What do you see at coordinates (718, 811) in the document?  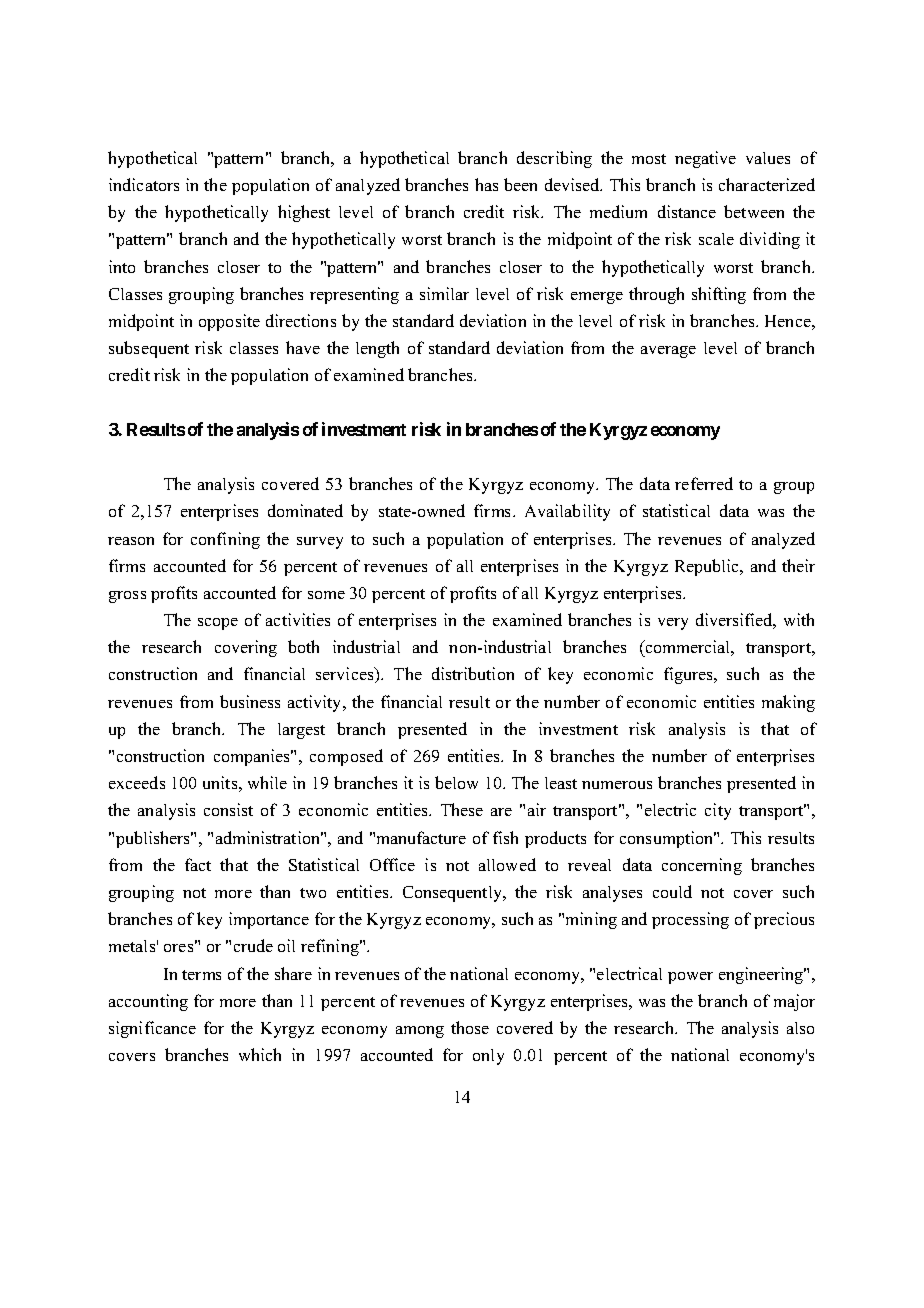 I see `city` at bounding box center [718, 811].
